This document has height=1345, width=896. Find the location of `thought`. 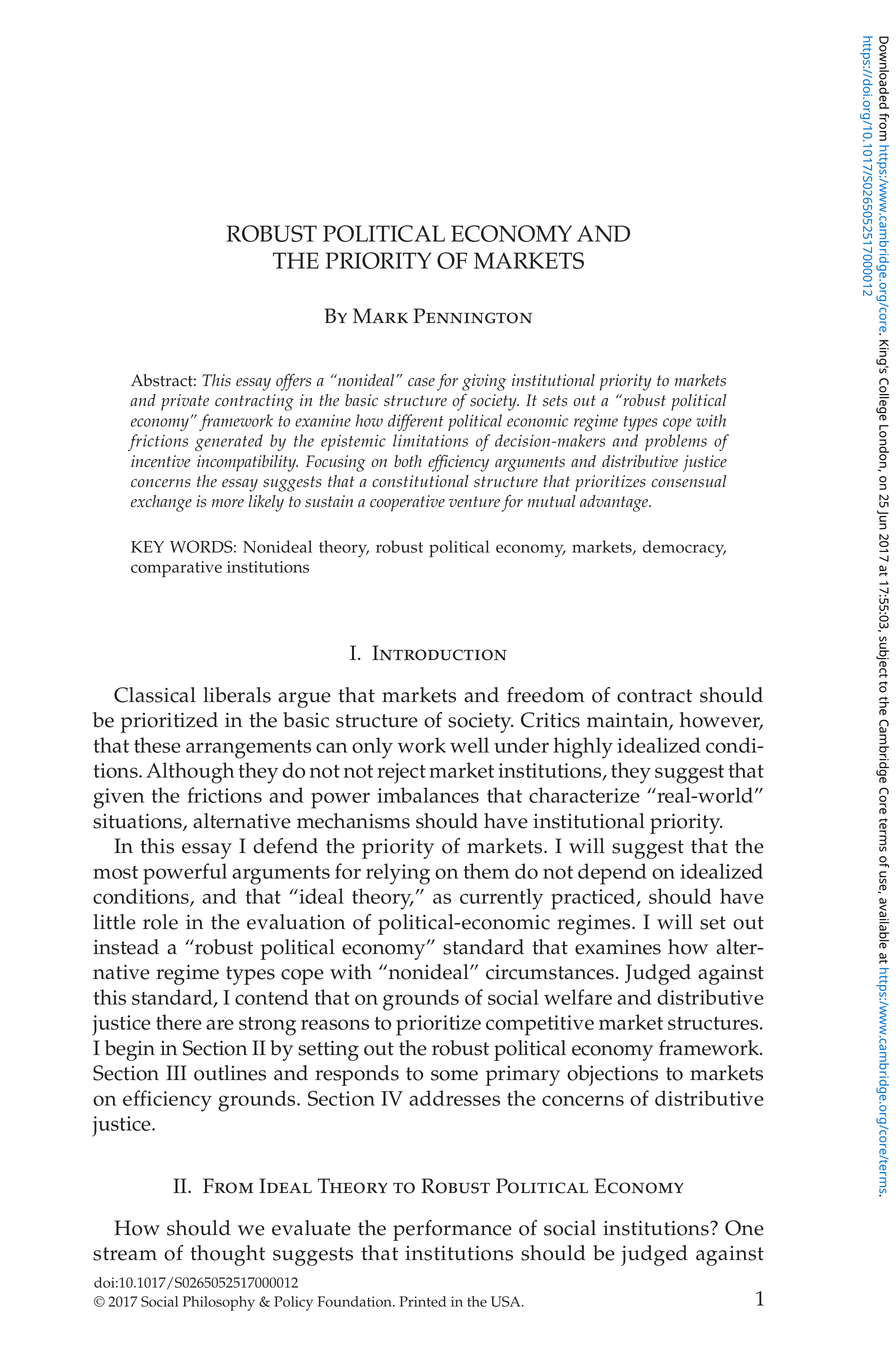

thought is located at coordinates (227, 1255).
